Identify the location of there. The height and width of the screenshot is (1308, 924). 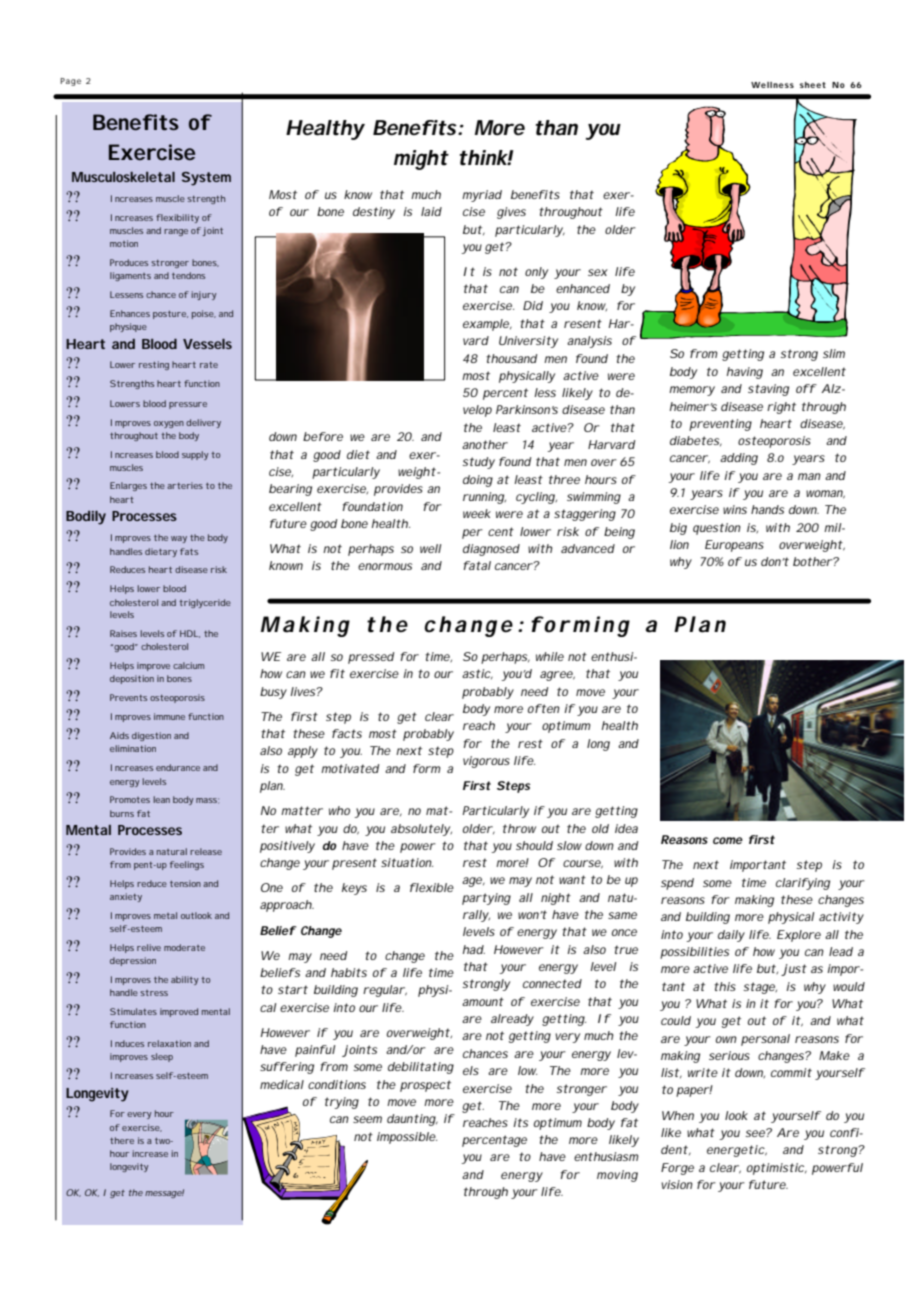
(122, 1140).
